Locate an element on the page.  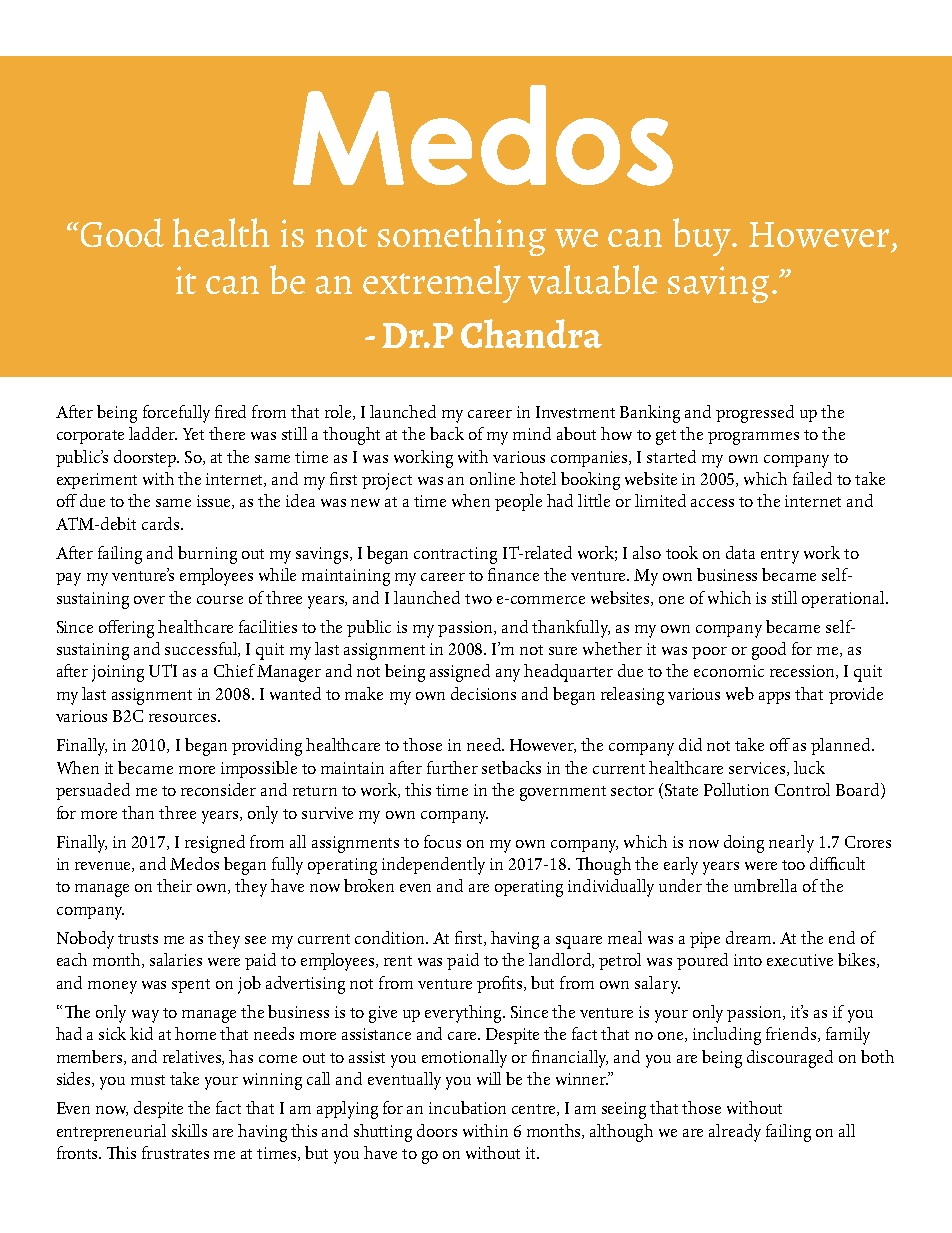
fired is located at coordinates (230, 411).
